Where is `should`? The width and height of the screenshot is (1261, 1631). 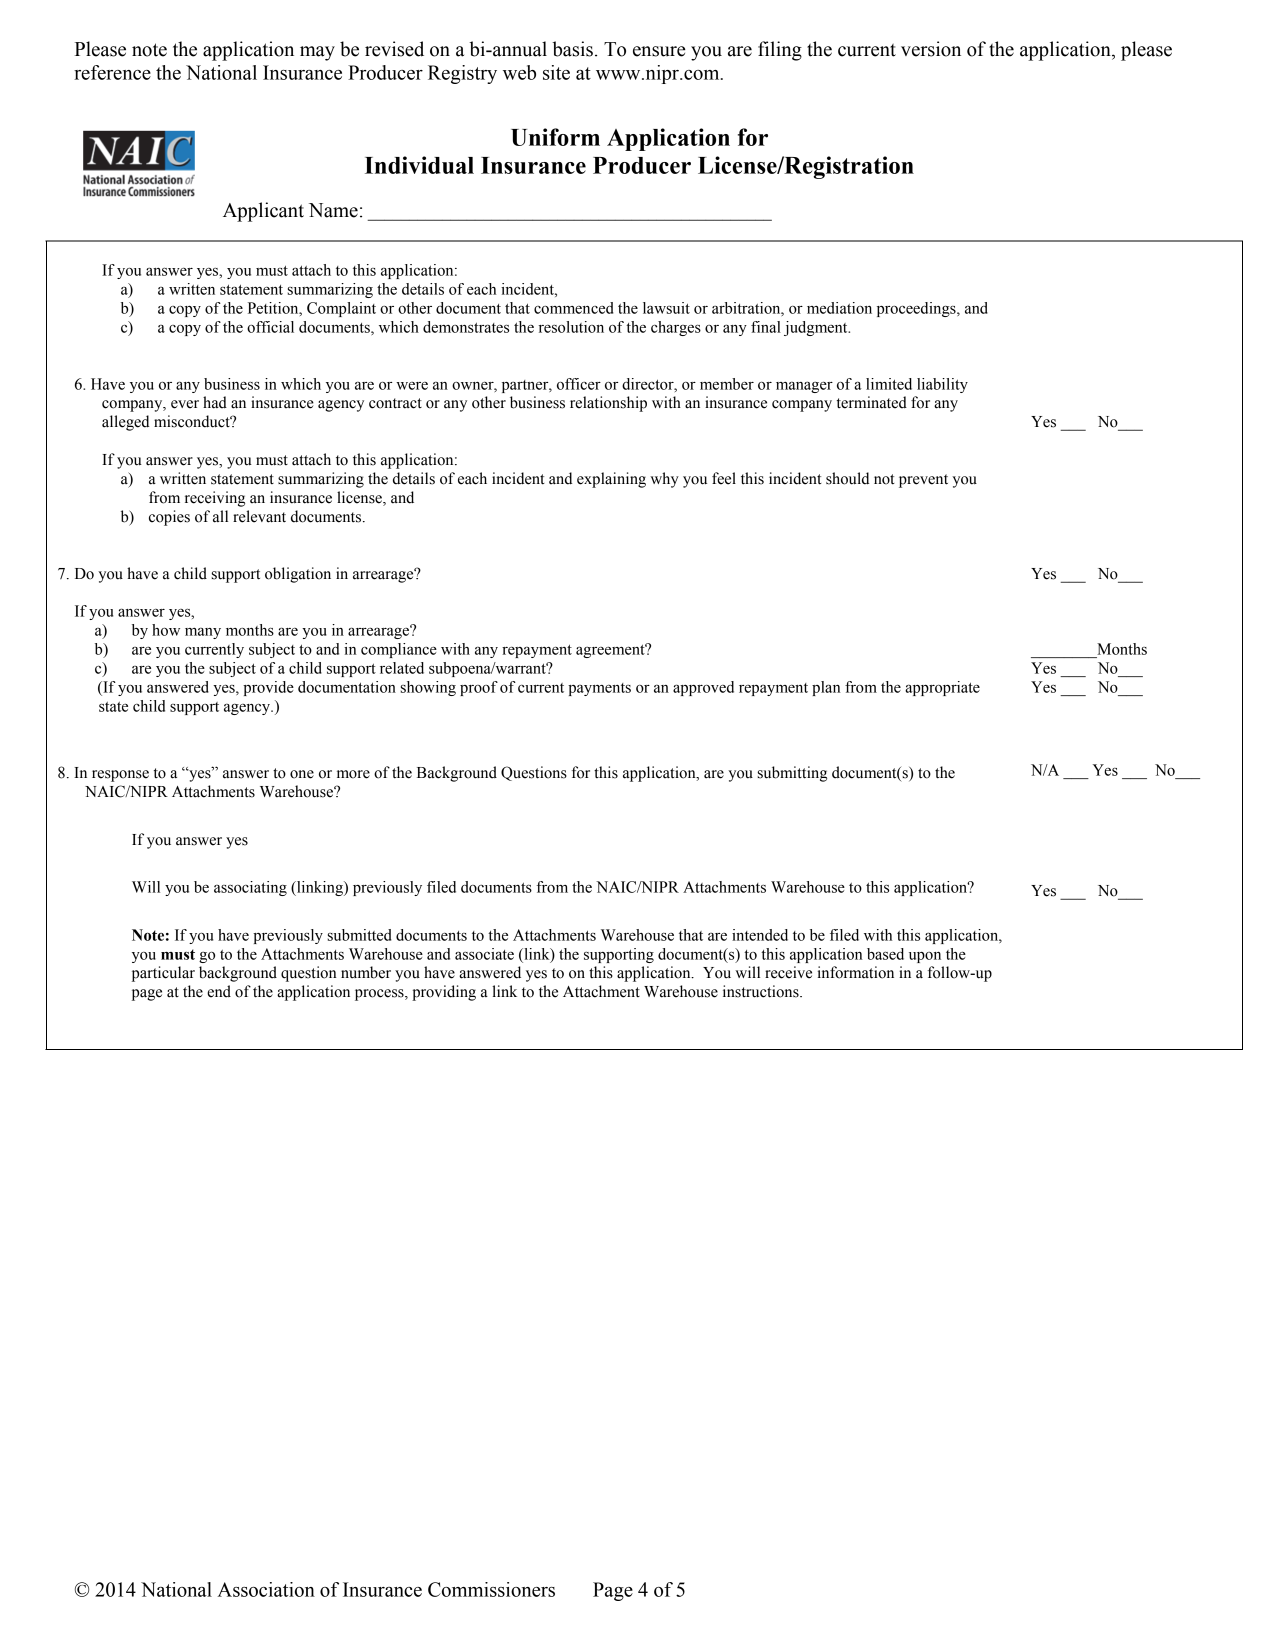
should is located at coordinates (847, 478).
